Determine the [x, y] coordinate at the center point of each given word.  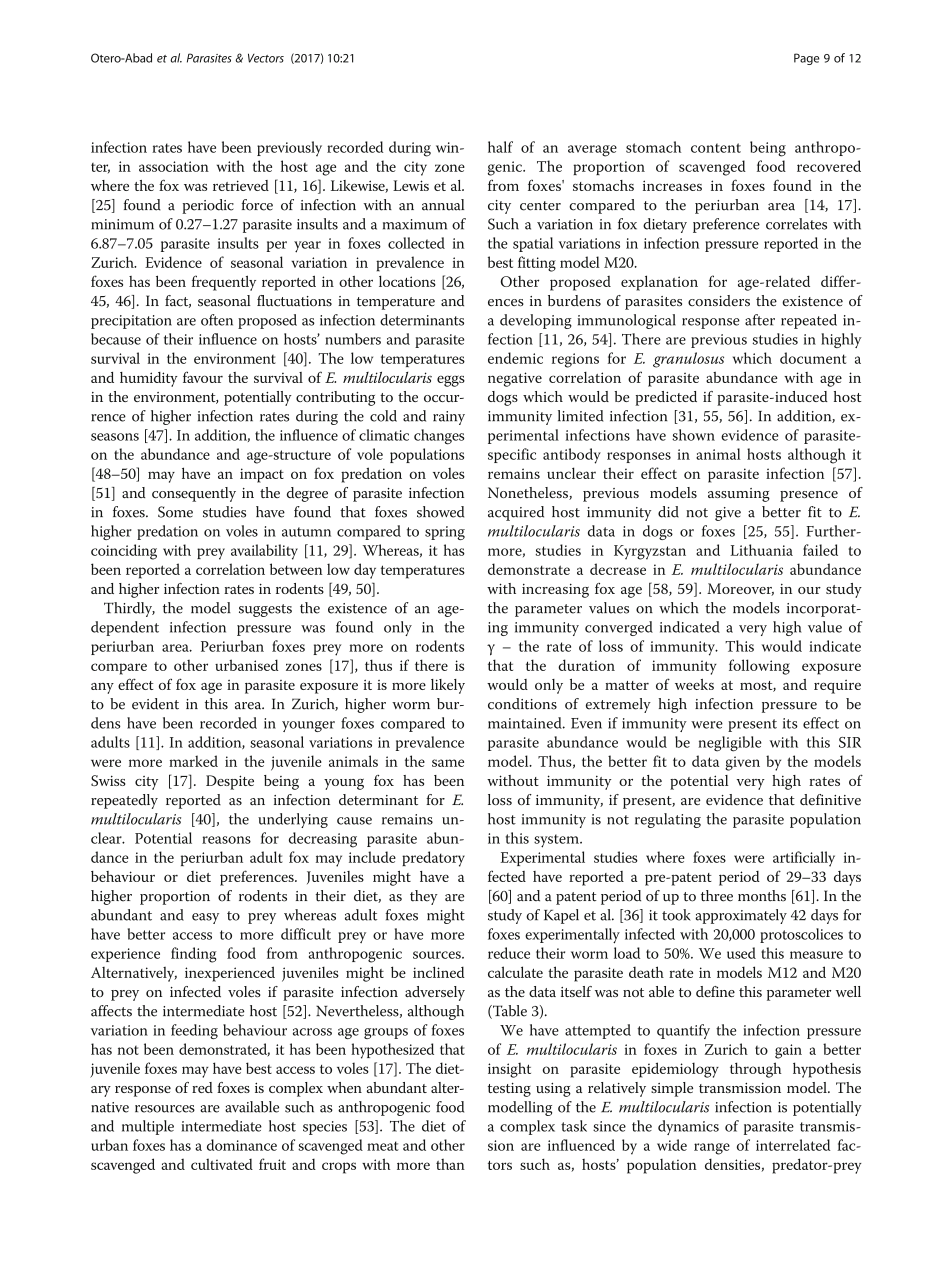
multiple [148, 1127]
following [759, 667]
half [500, 147]
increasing [555, 590]
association [174, 166]
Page [807, 59]
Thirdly [129, 609]
